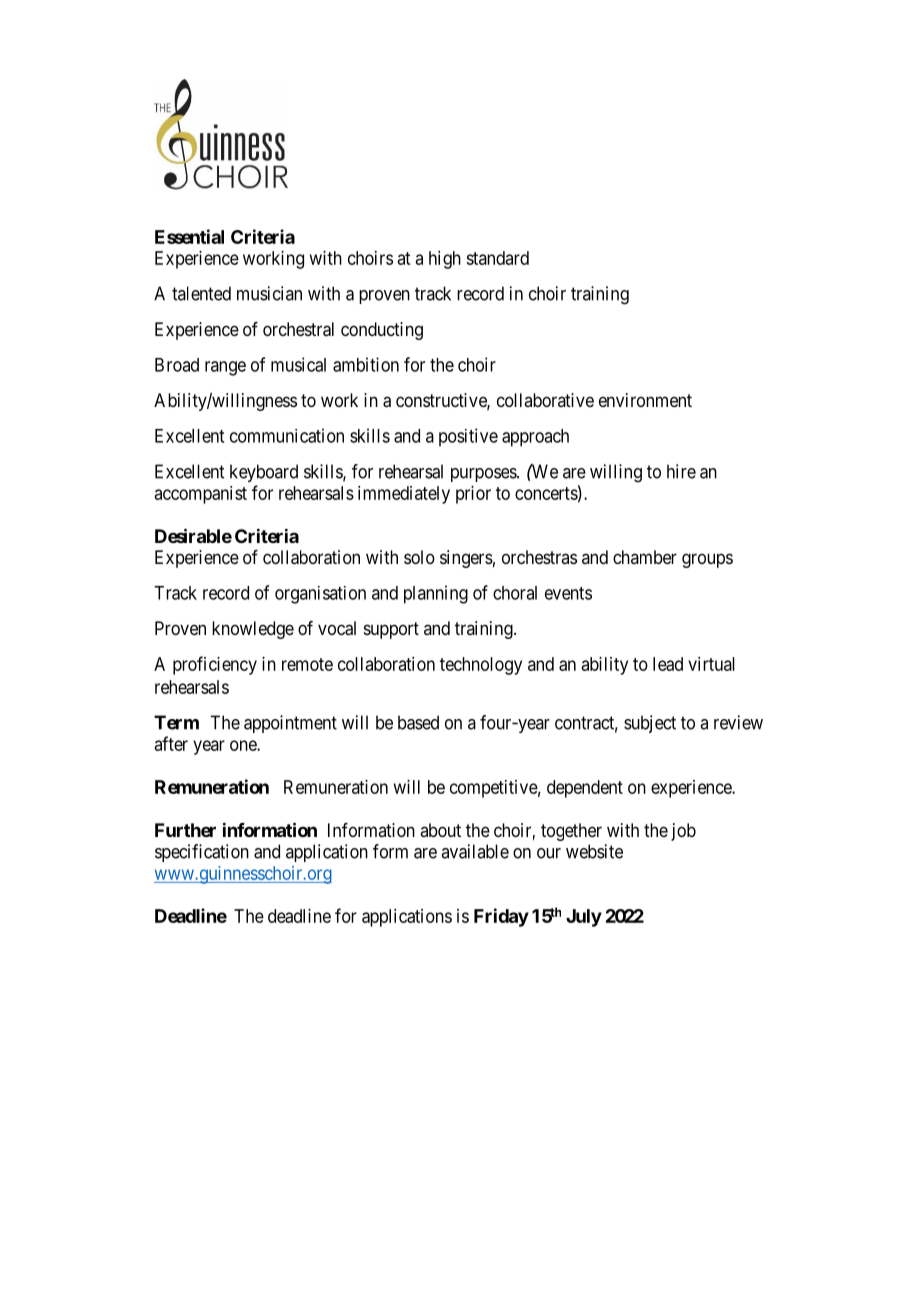  What do you see at coordinates (650, 724) in the document?
I see `subject` at bounding box center [650, 724].
